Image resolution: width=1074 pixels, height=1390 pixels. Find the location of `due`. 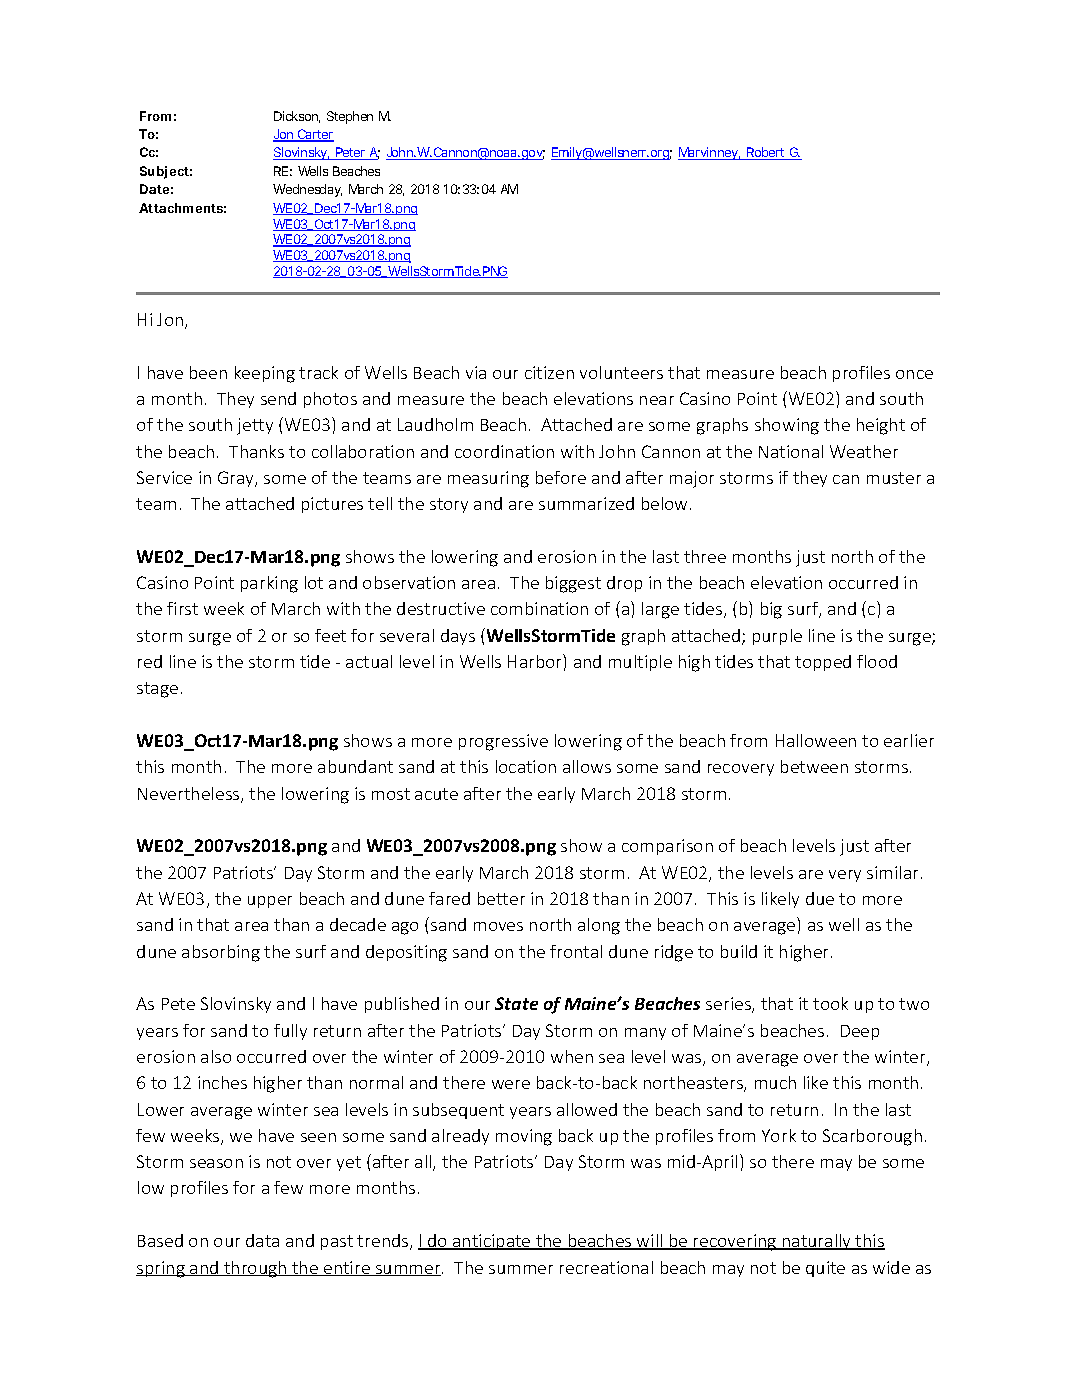

due is located at coordinates (820, 898).
